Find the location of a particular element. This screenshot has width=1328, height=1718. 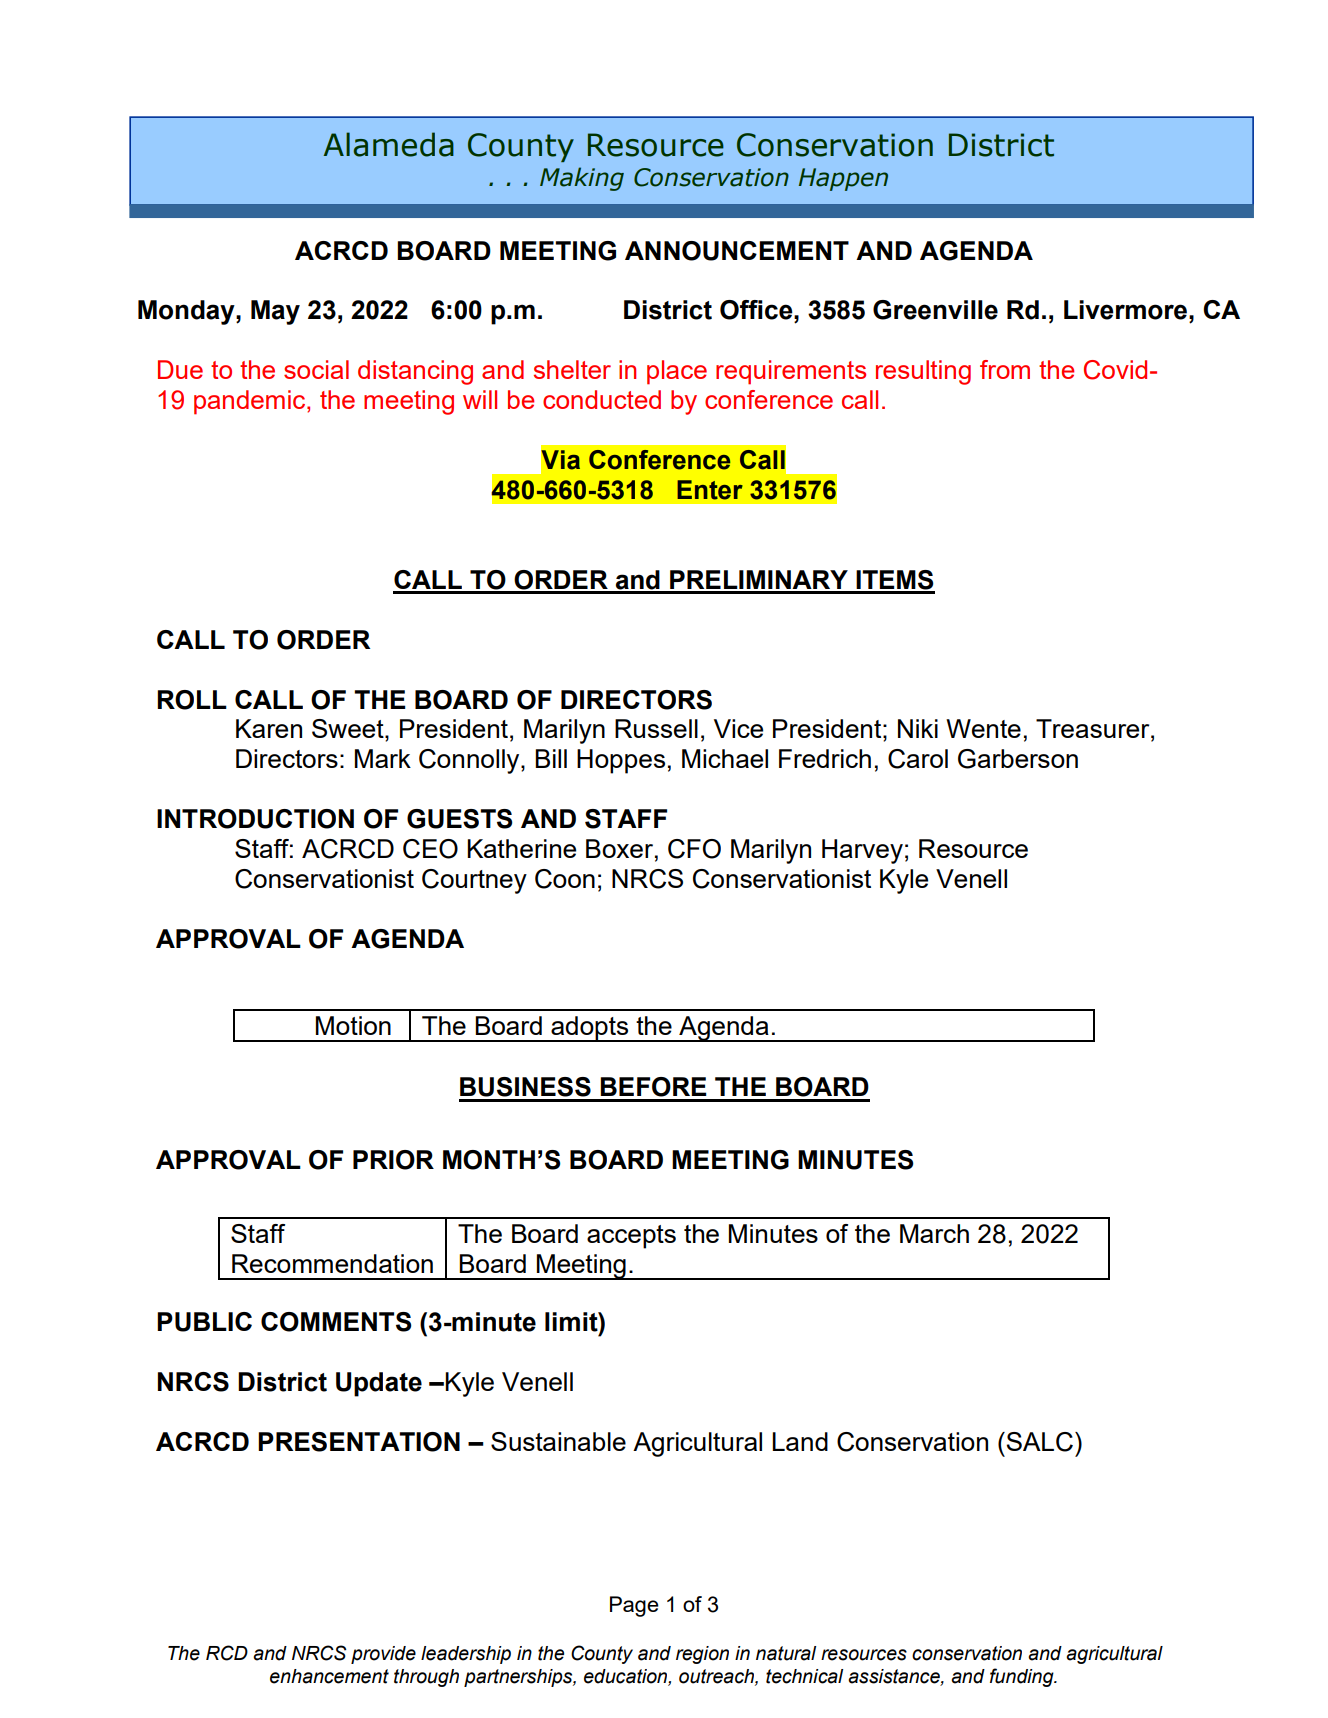

INTRODUCTION is located at coordinates (255, 819).
